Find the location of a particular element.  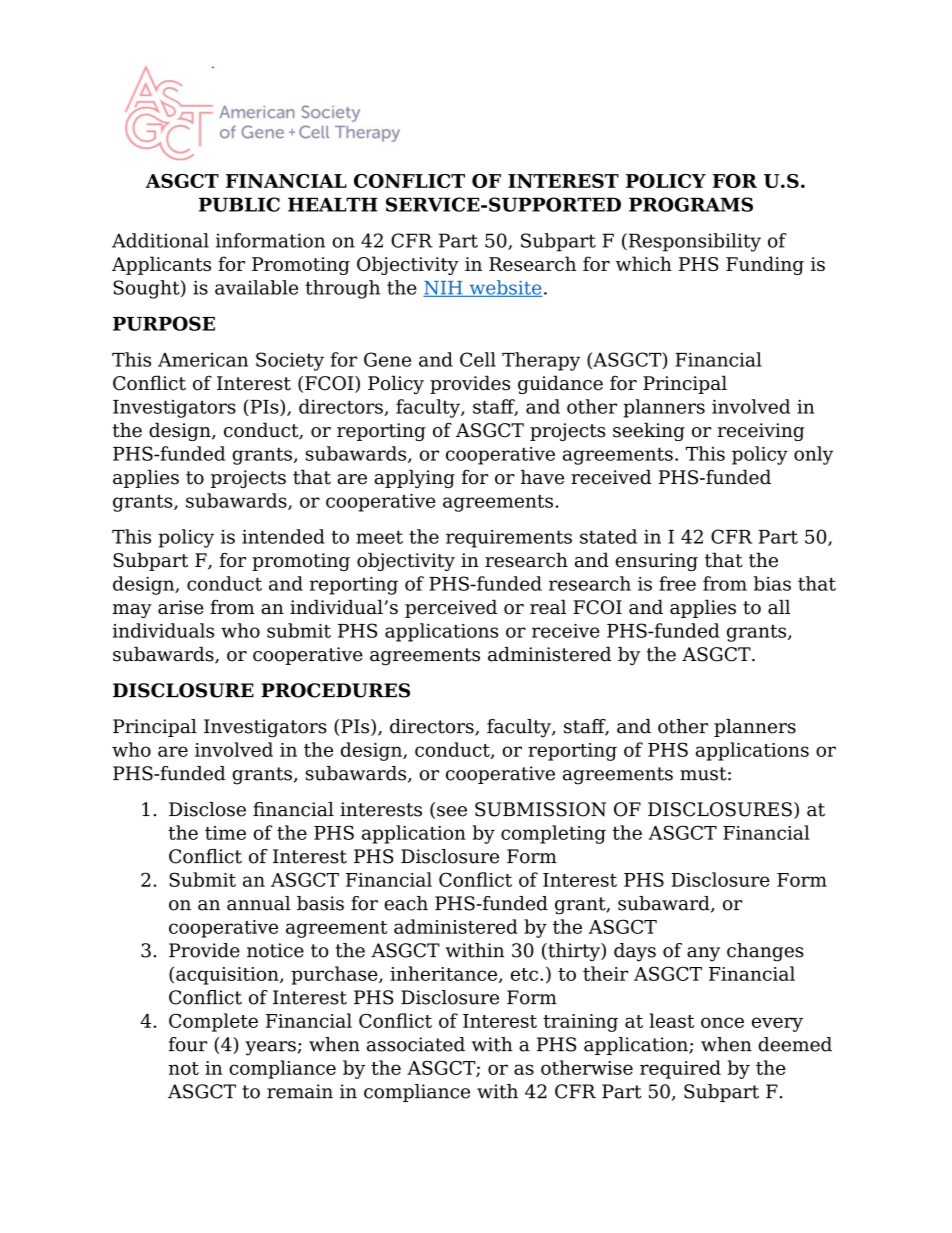

associated is located at coordinates (416, 1044).
